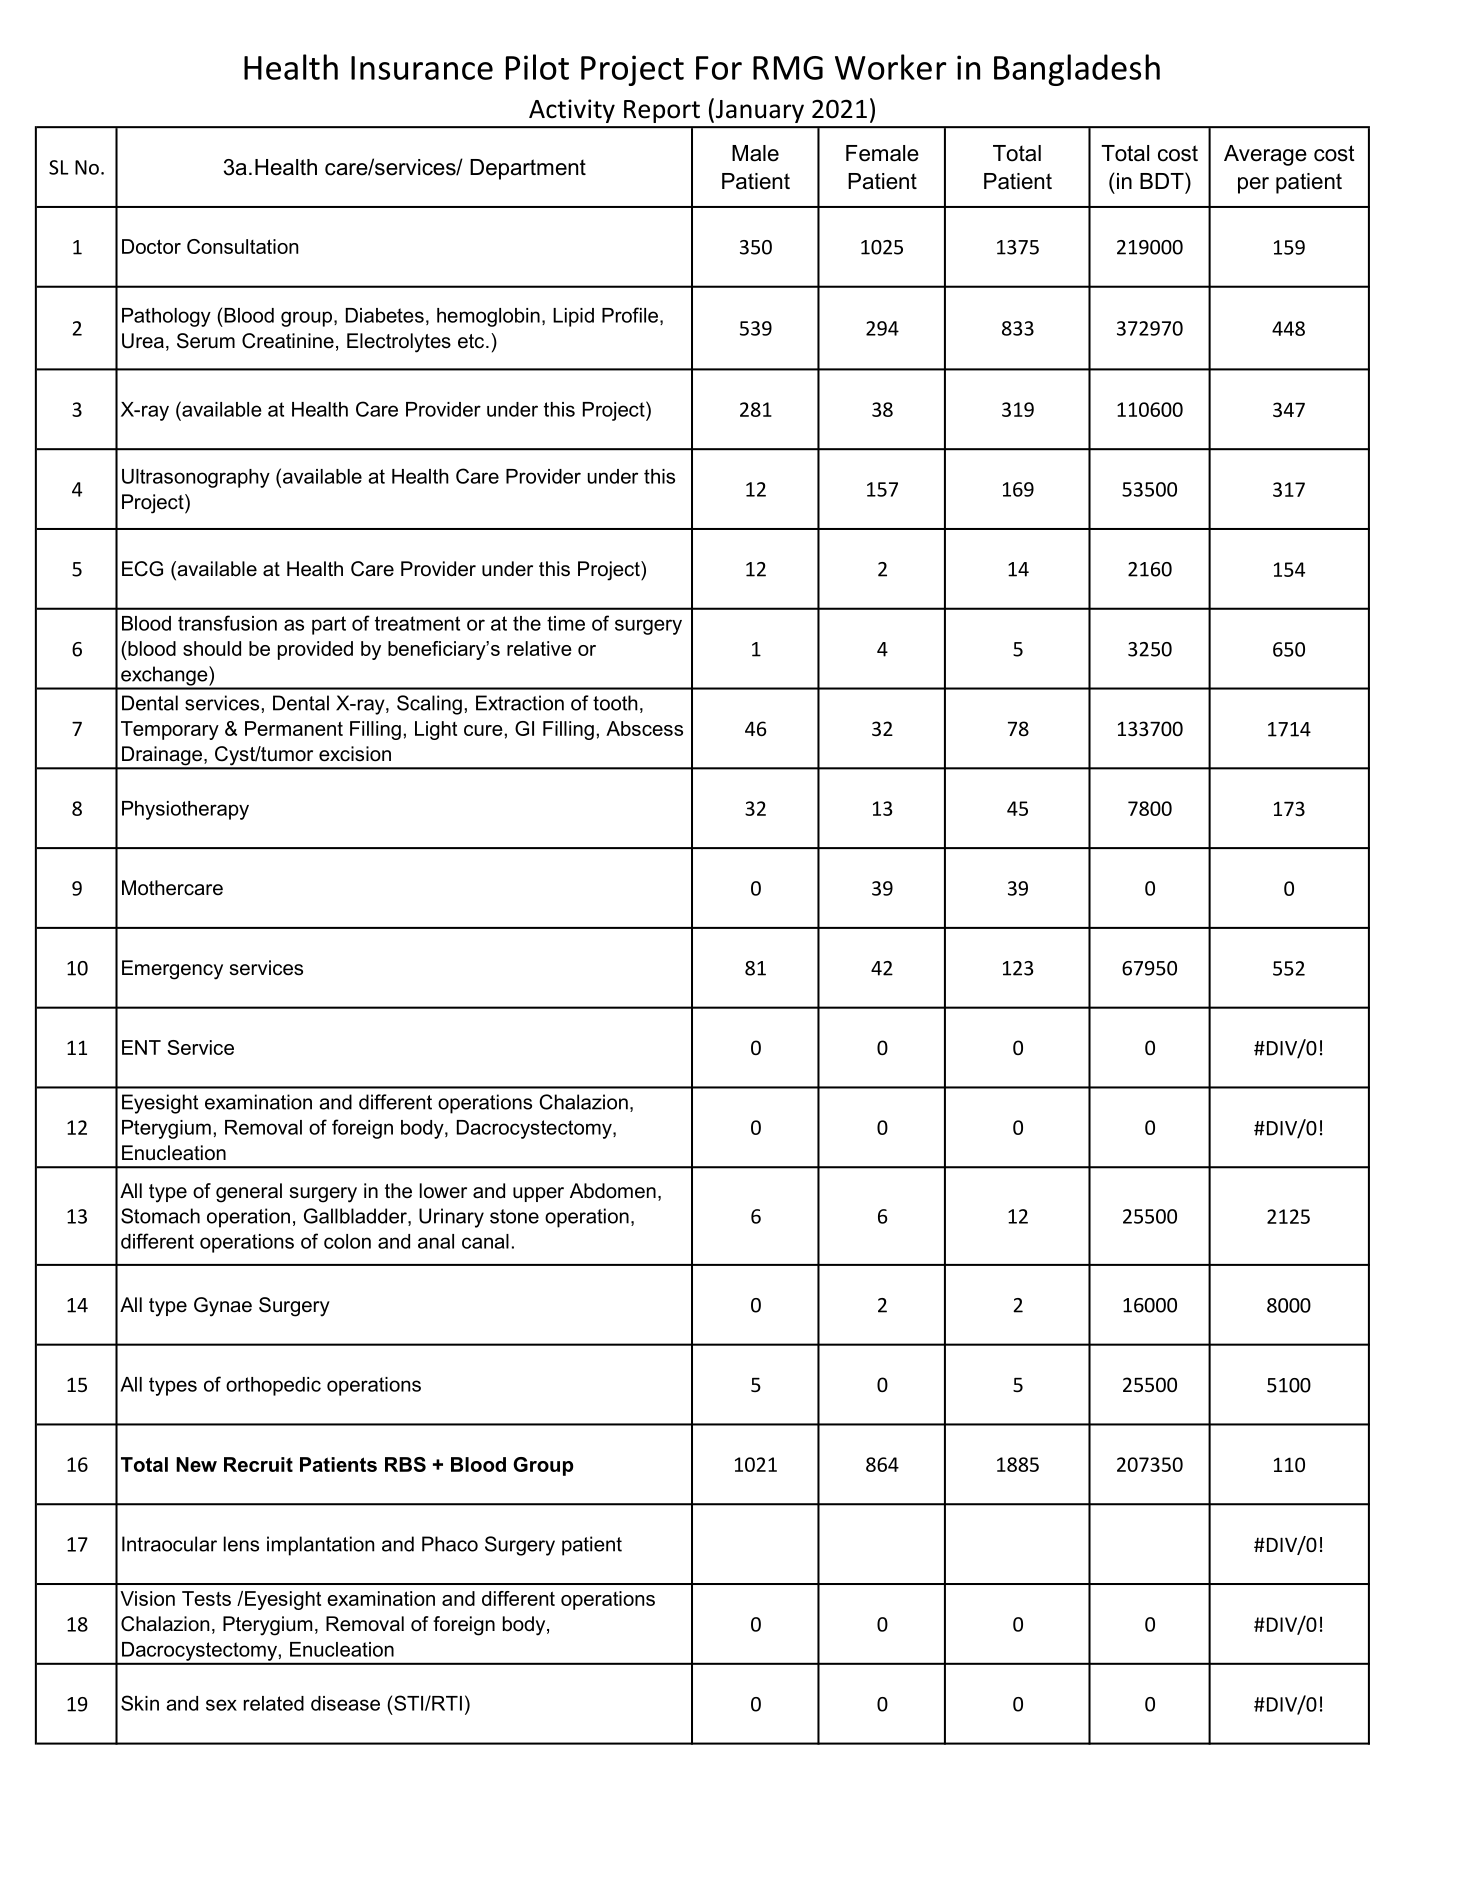  What do you see at coordinates (615, 703) in the image?
I see `tooth` at bounding box center [615, 703].
